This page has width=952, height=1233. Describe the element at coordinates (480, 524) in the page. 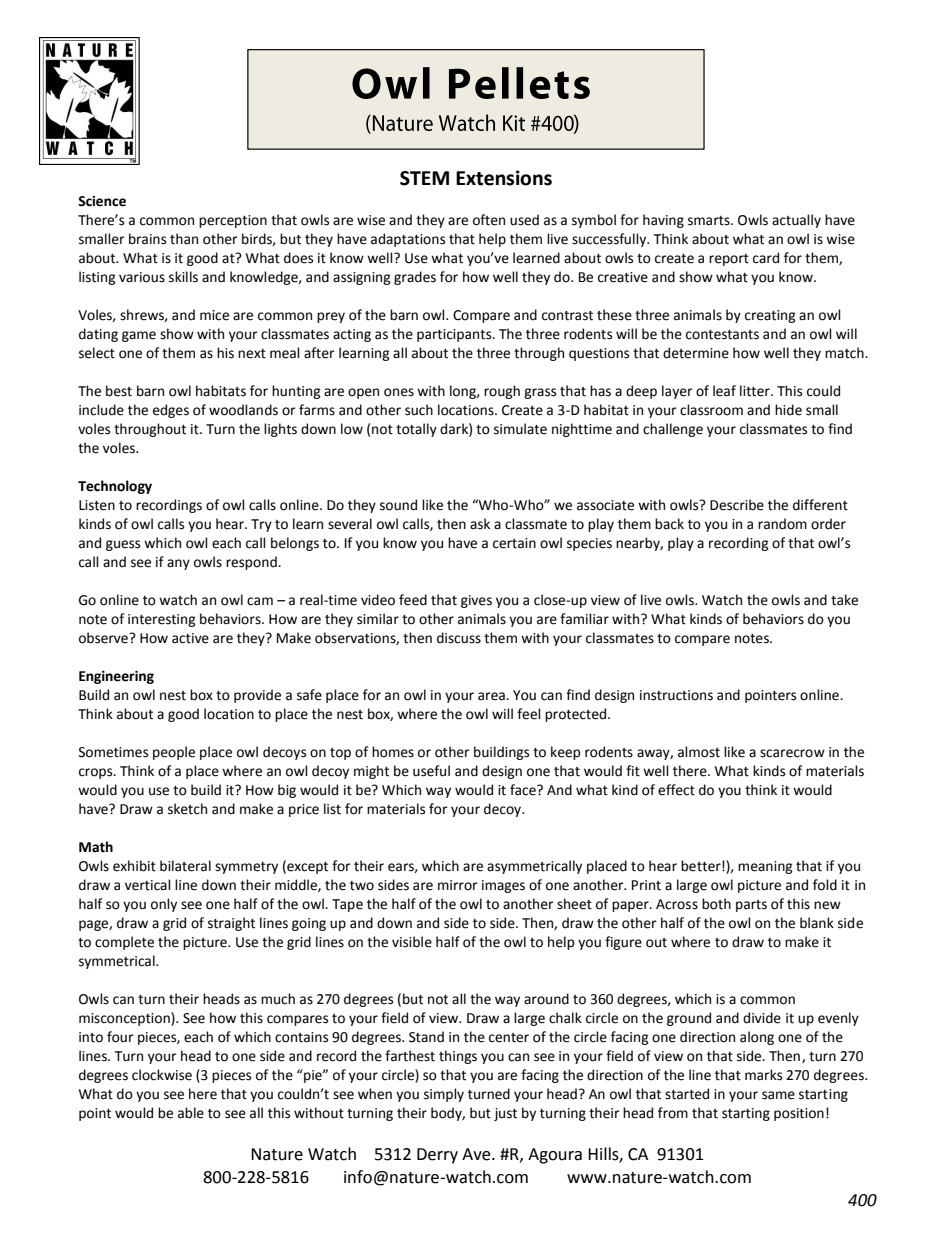

I see `ask` at that location.
